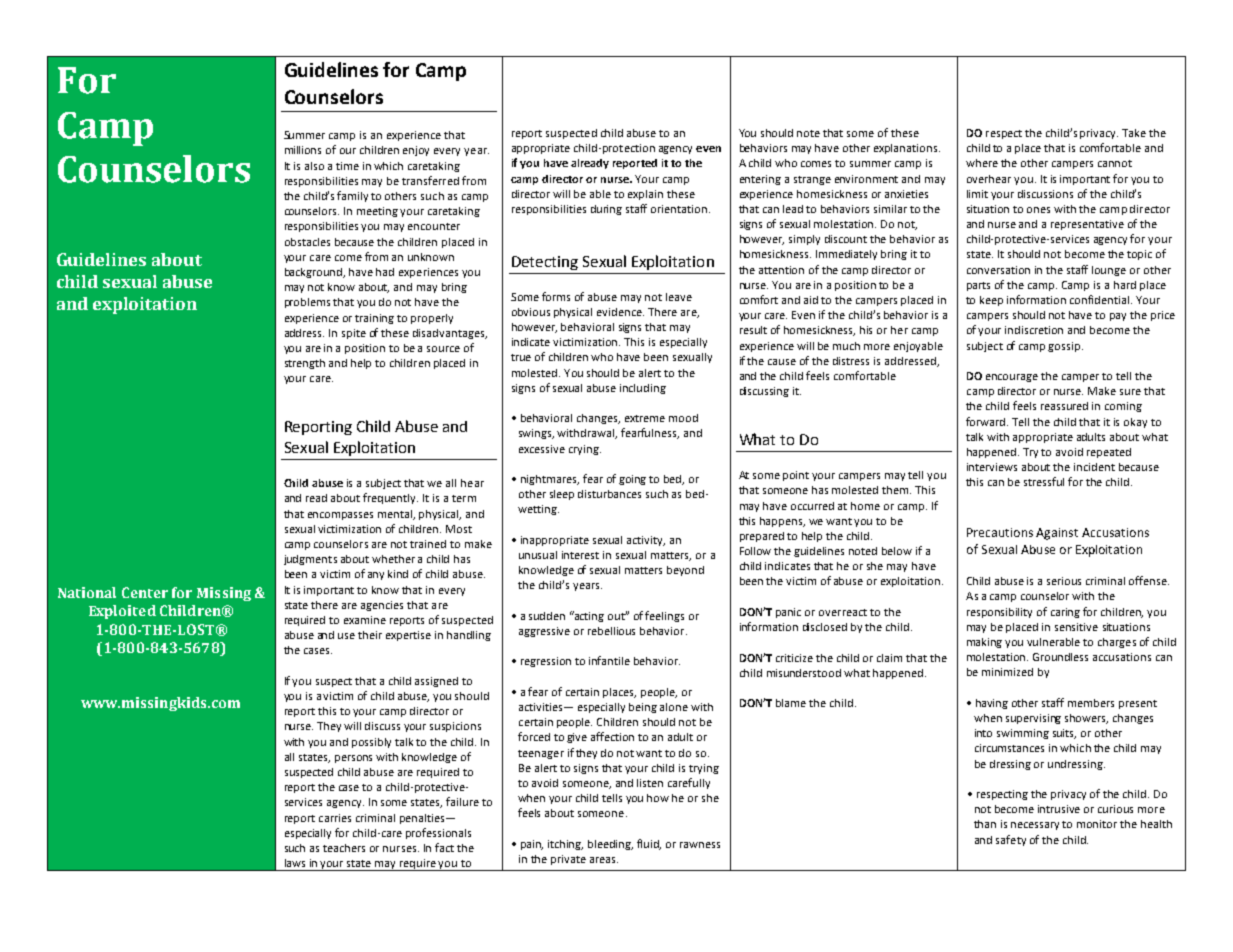  Describe the element at coordinates (295, 863) in the screenshot. I see `laws` at that location.
